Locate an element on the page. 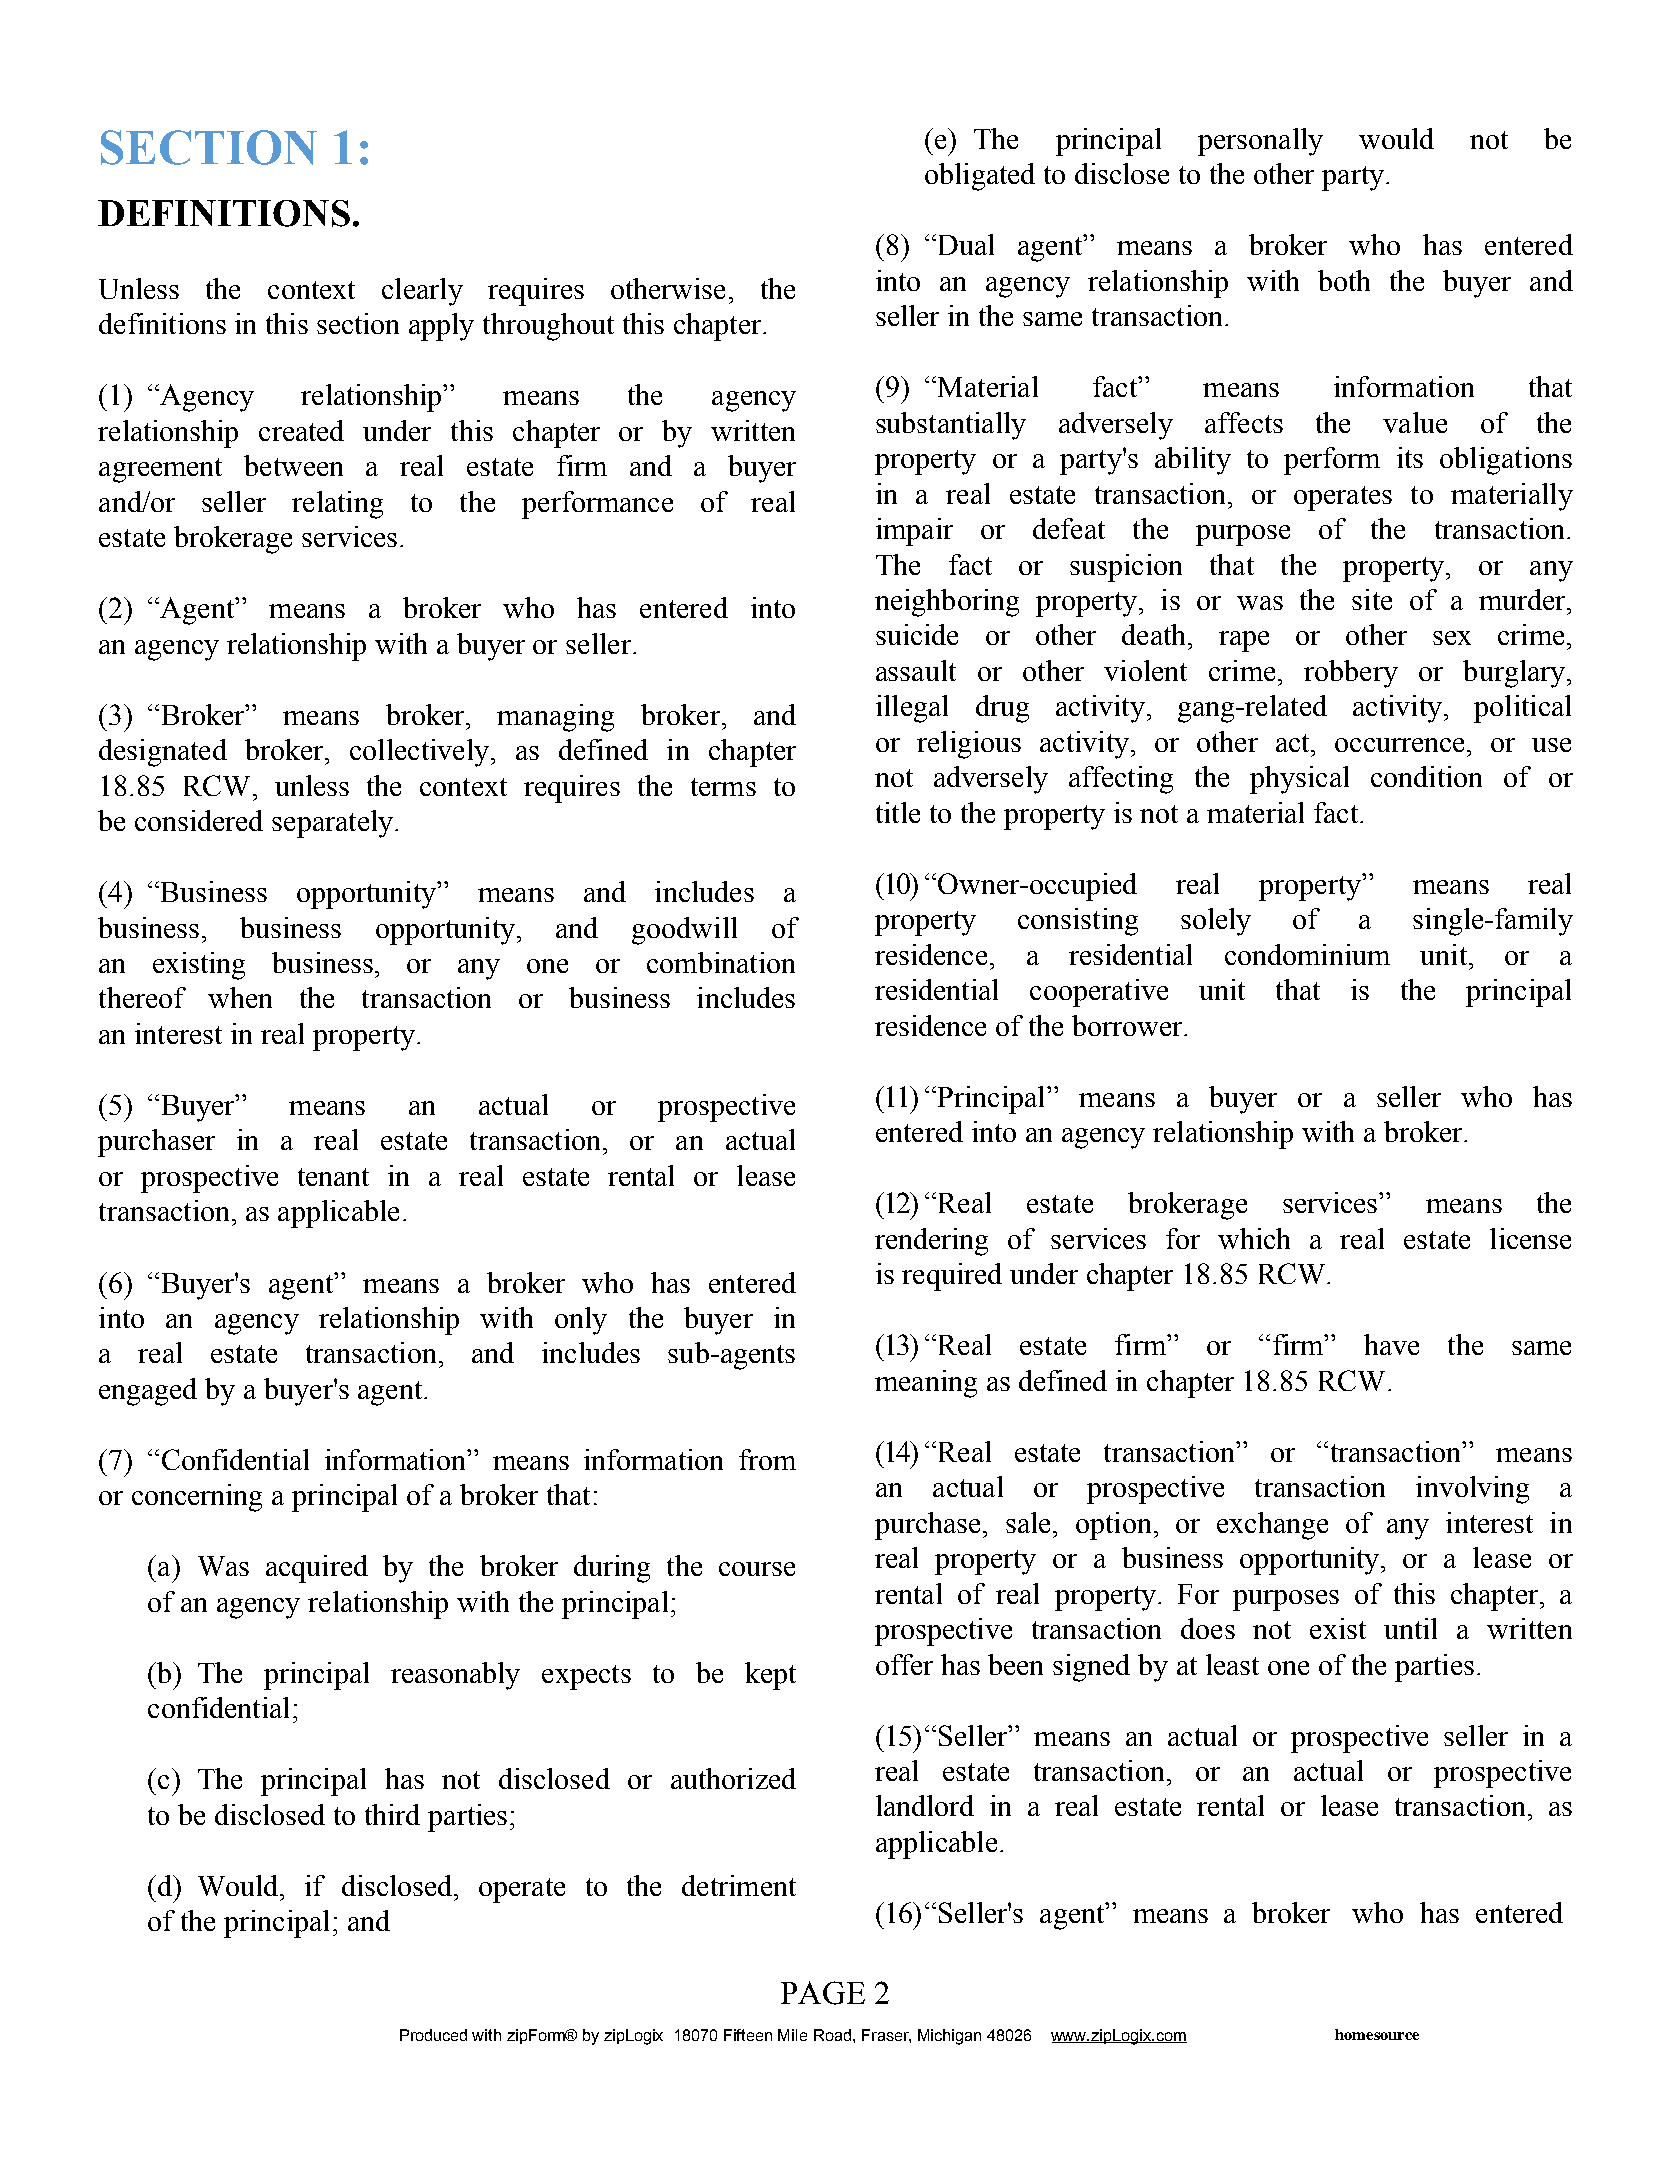  both is located at coordinates (1344, 280).
